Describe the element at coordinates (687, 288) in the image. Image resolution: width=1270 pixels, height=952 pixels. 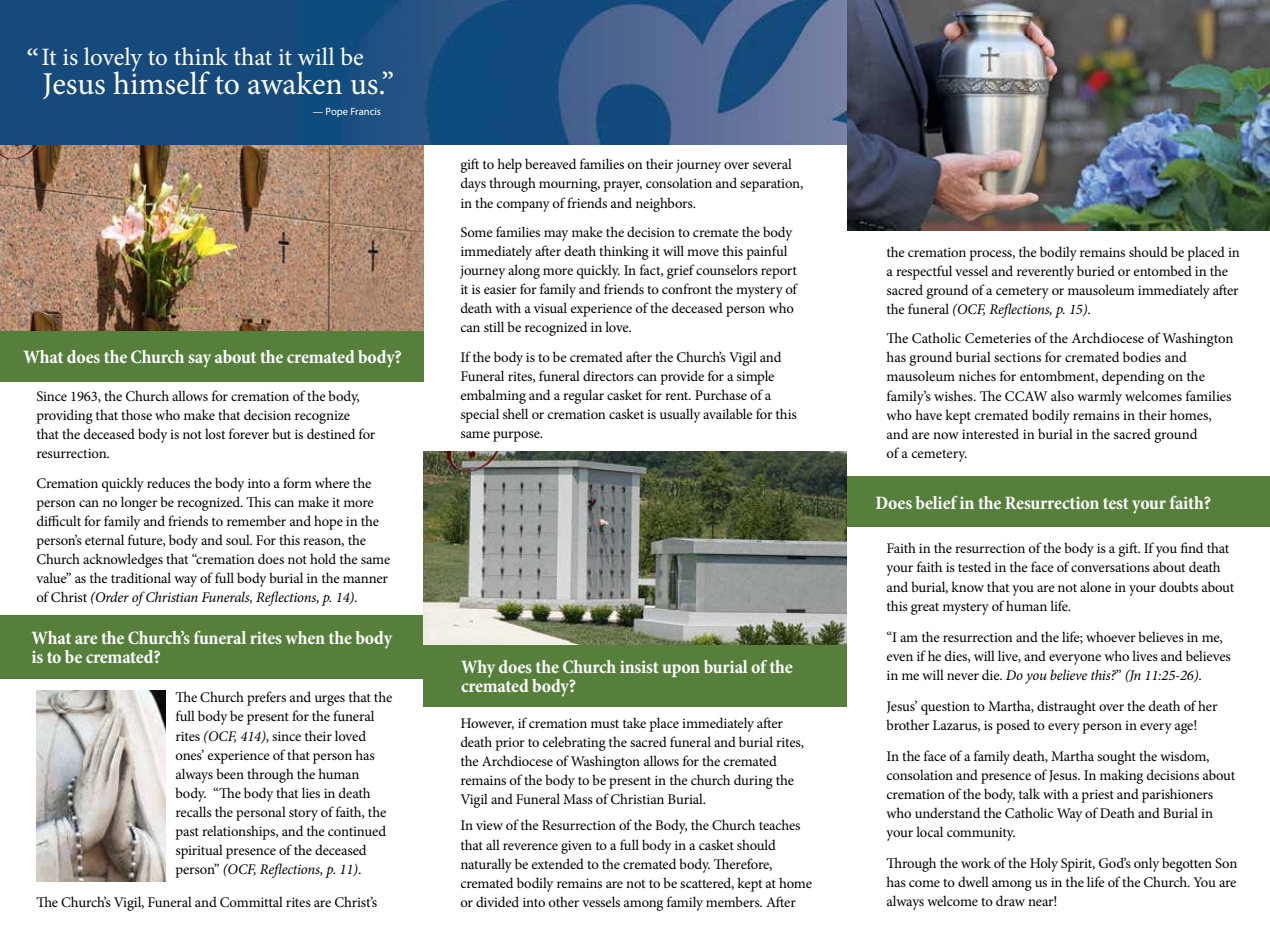
I see `confront` at that location.
